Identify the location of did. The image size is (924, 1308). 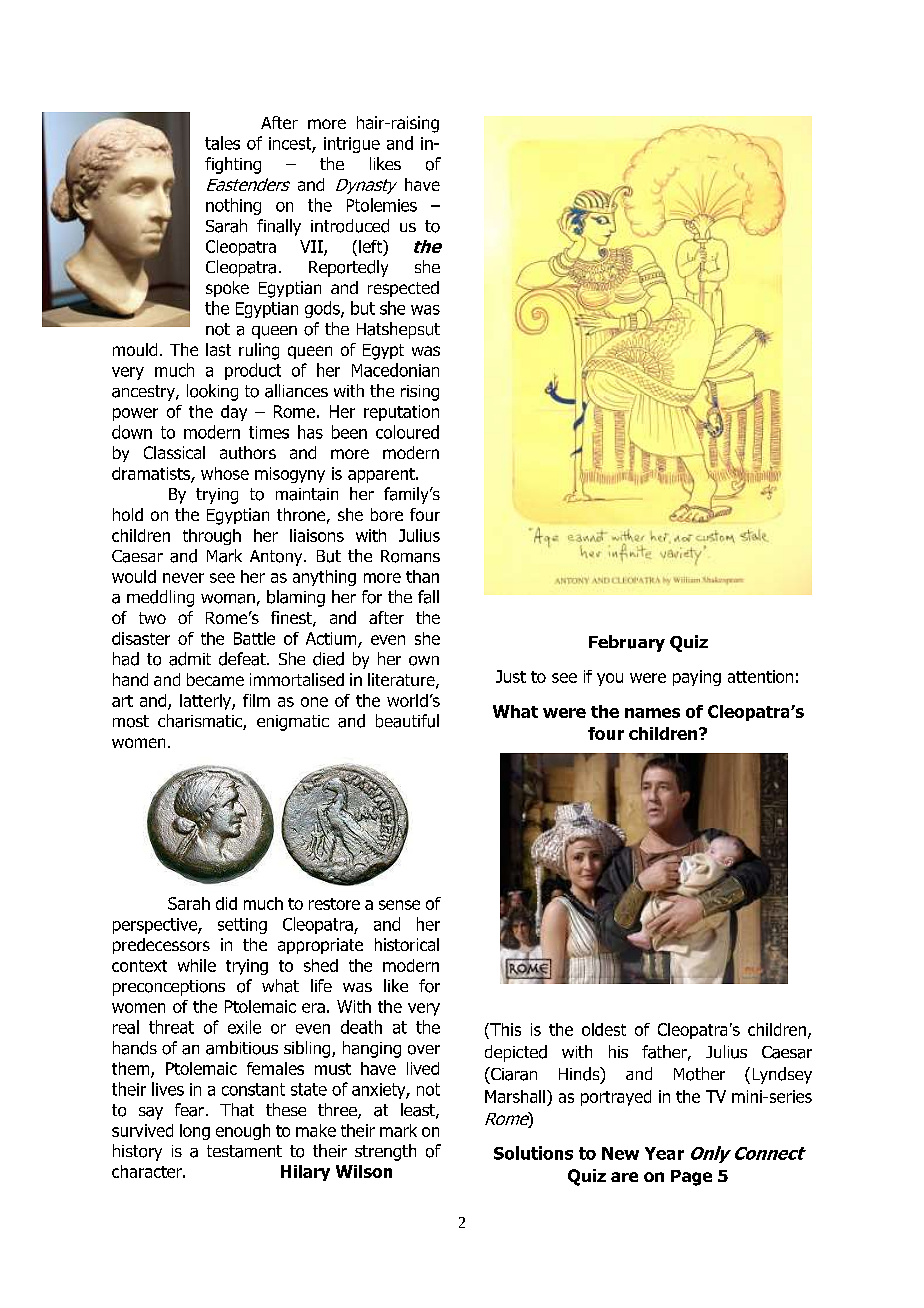
(226, 903).
